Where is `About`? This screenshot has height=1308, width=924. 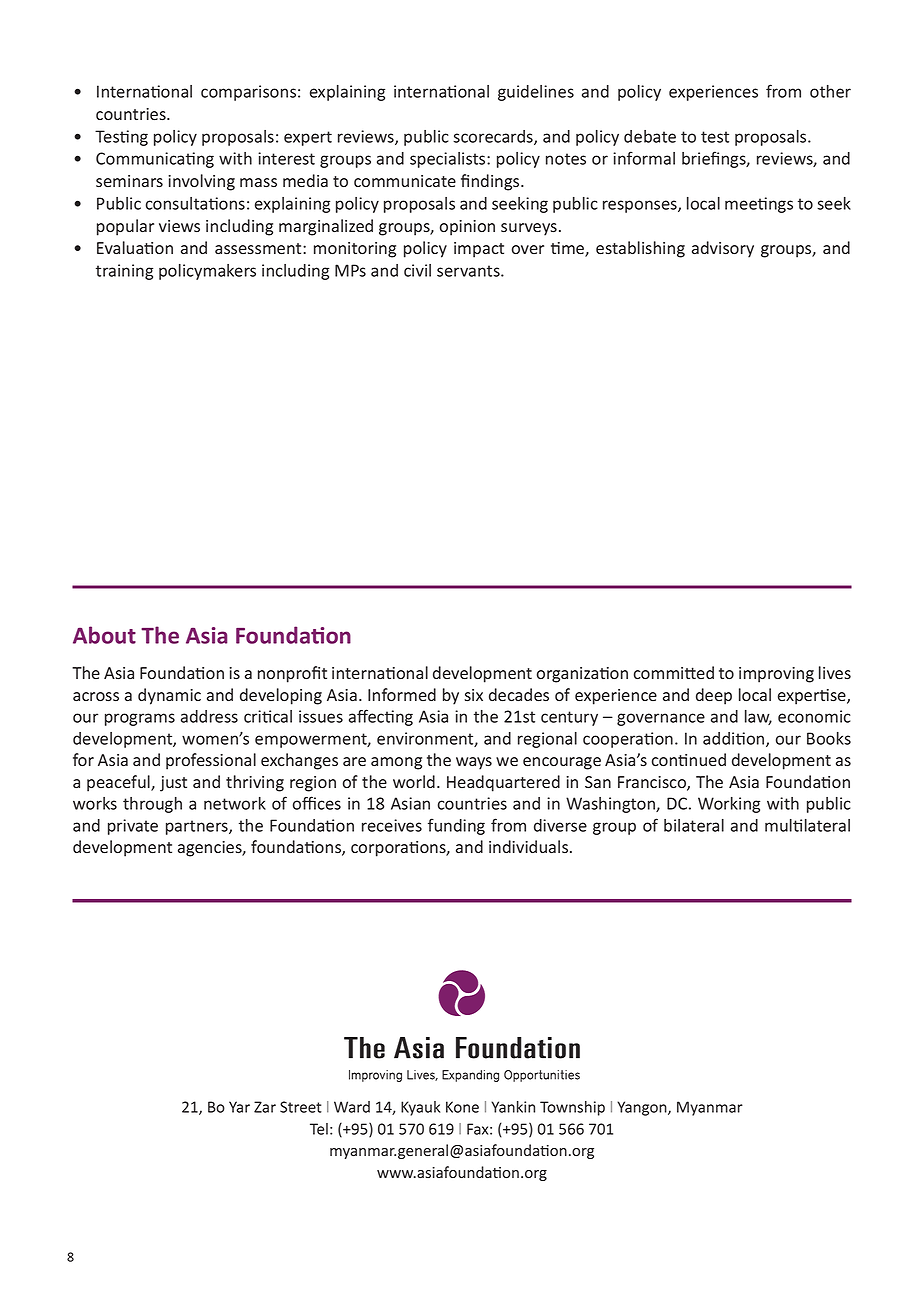 About is located at coordinates (104, 635).
